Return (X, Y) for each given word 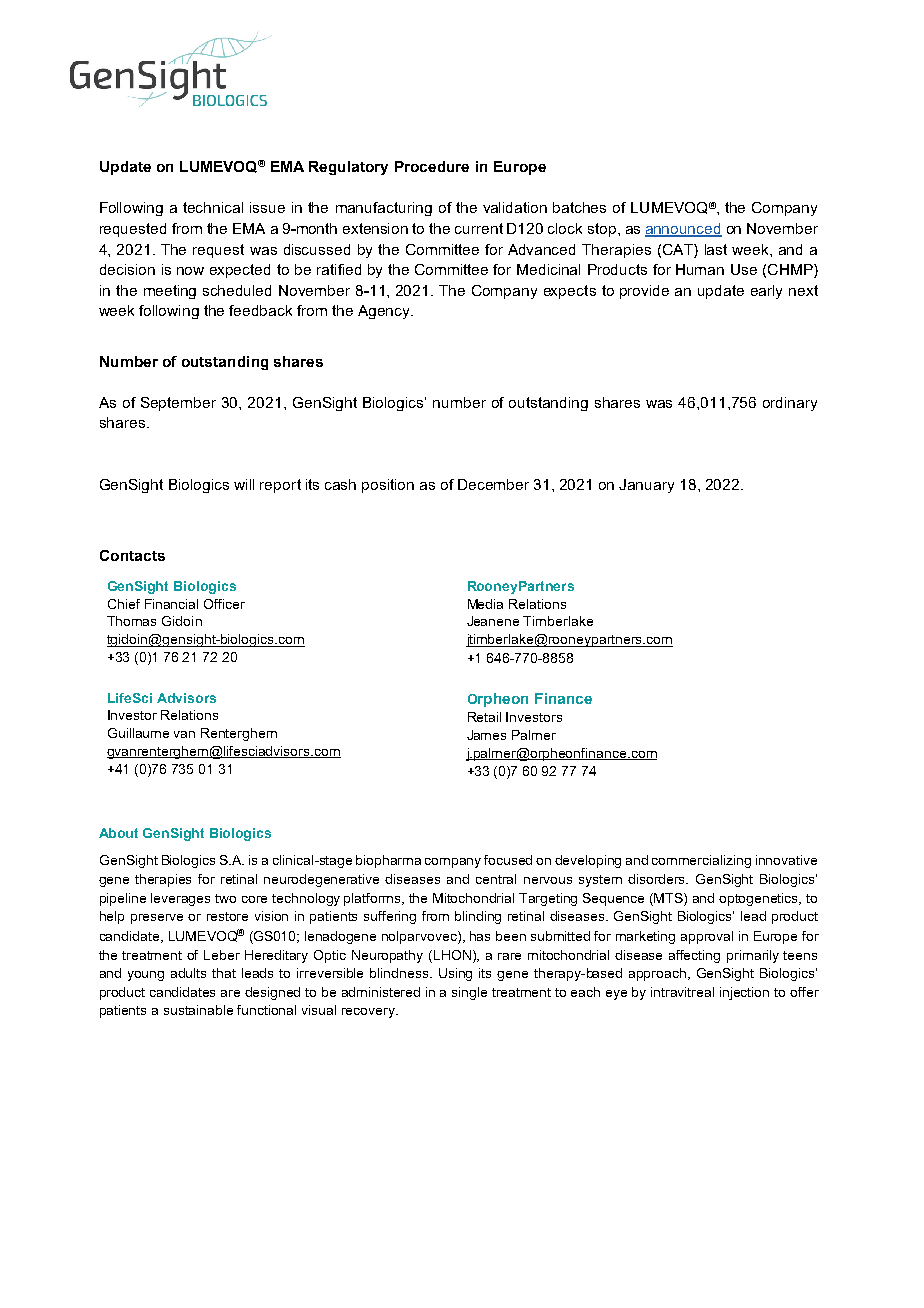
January (646, 486)
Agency (385, 312)
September (178, 404)
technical (213, 207)
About (118, 833)
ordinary (790, 404)
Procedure (432, 166)
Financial (171, 604)
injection (744, 993)
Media (485, 604)
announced (683, 230)
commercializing (701, 861)
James (486, 735)
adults (188, 973)
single (469, 993)
